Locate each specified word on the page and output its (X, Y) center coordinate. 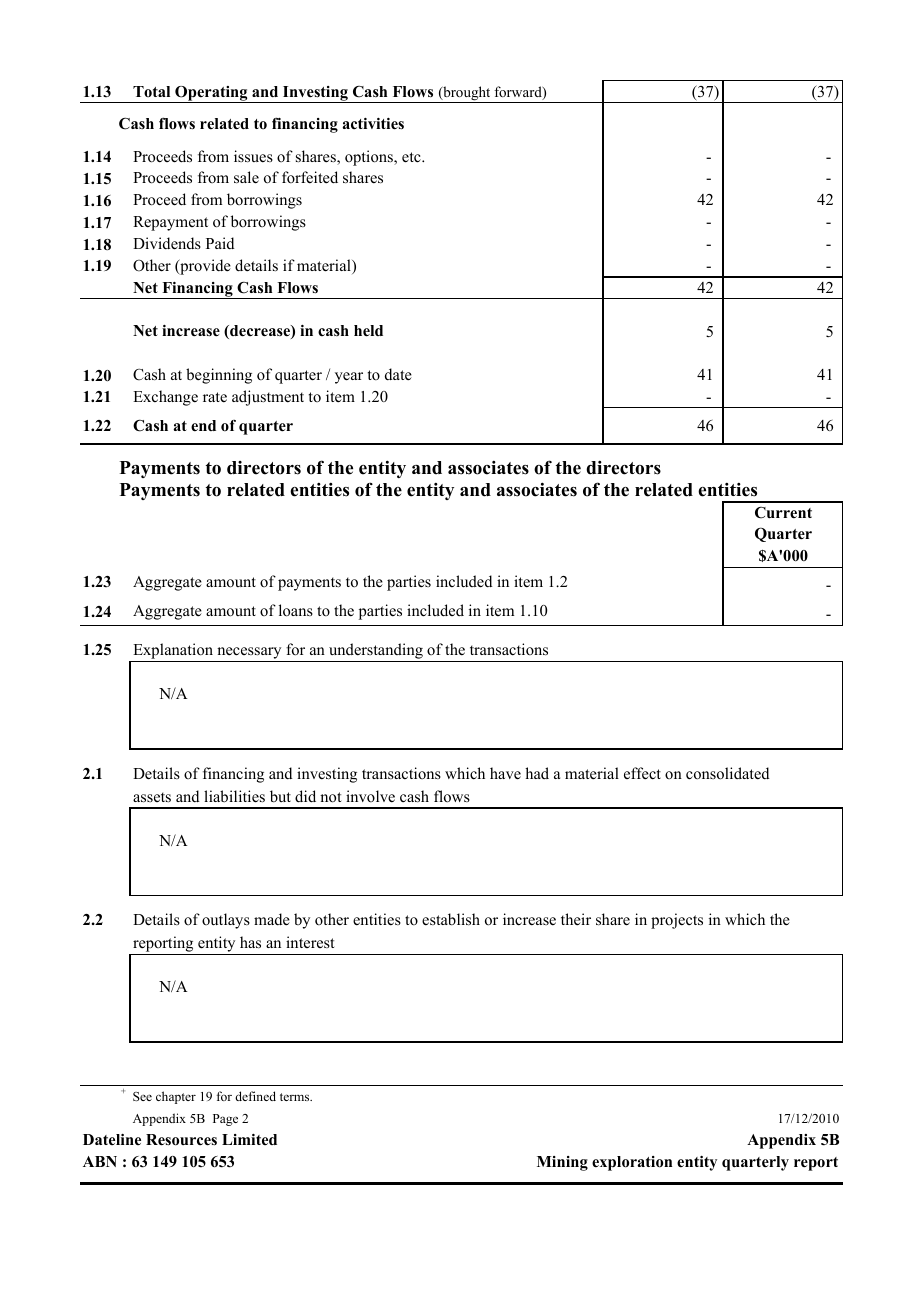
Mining (562, 1163)
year (349, 378)
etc (412, 157)
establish (451, 919)
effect (642, 773)
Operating (211, 94)
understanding (376, 652)
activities (373, 124)
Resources (181, 1140)
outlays (226, 921)
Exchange (165, 398)
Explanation (173, 652)
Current (783, 513)
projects (677, 921)
